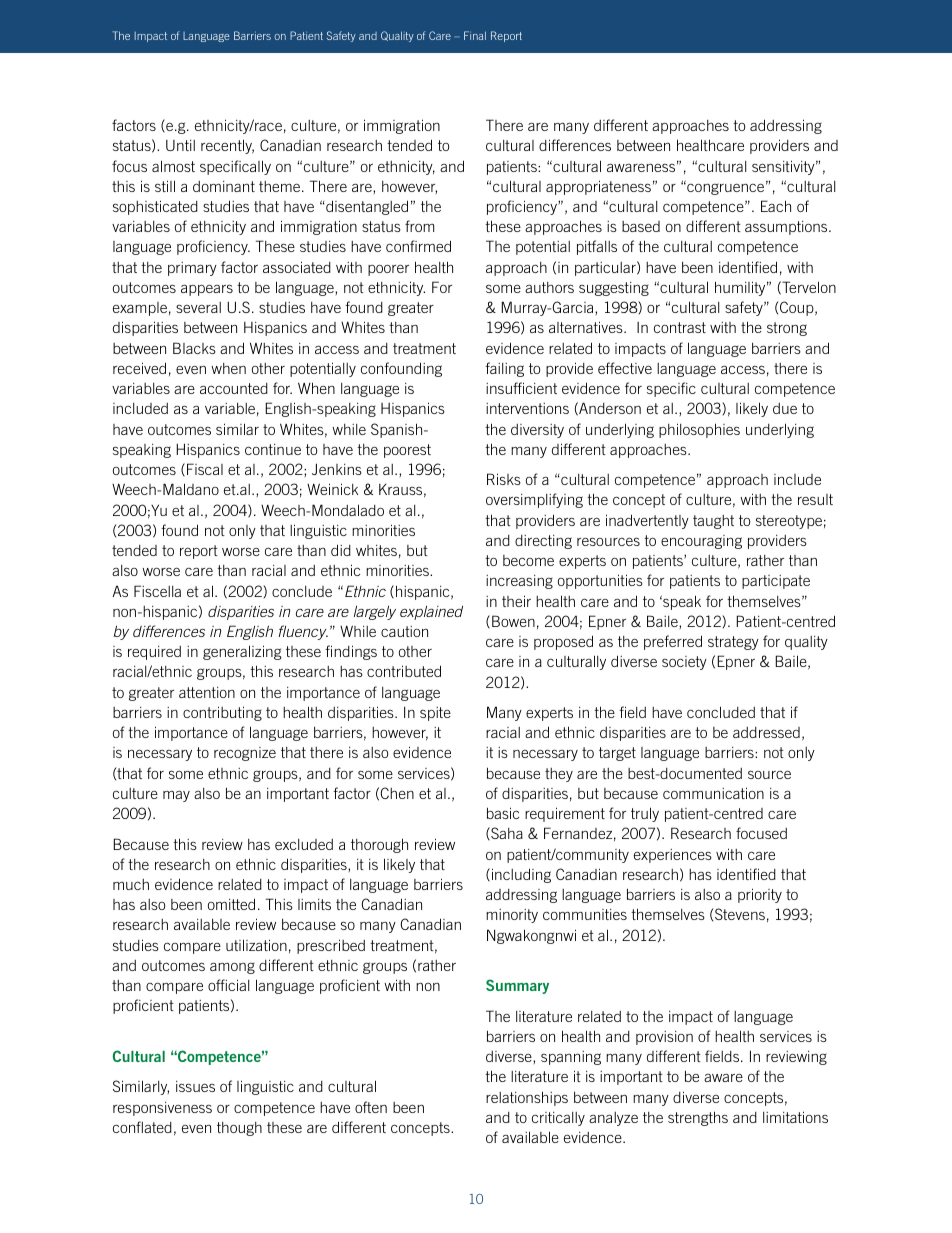 Image resolution: width=952 pixels, height=1233 pixels. What do you see at coordinates (527, 408) in the page?
I see `interventions` at bounding box center [527, 408].
